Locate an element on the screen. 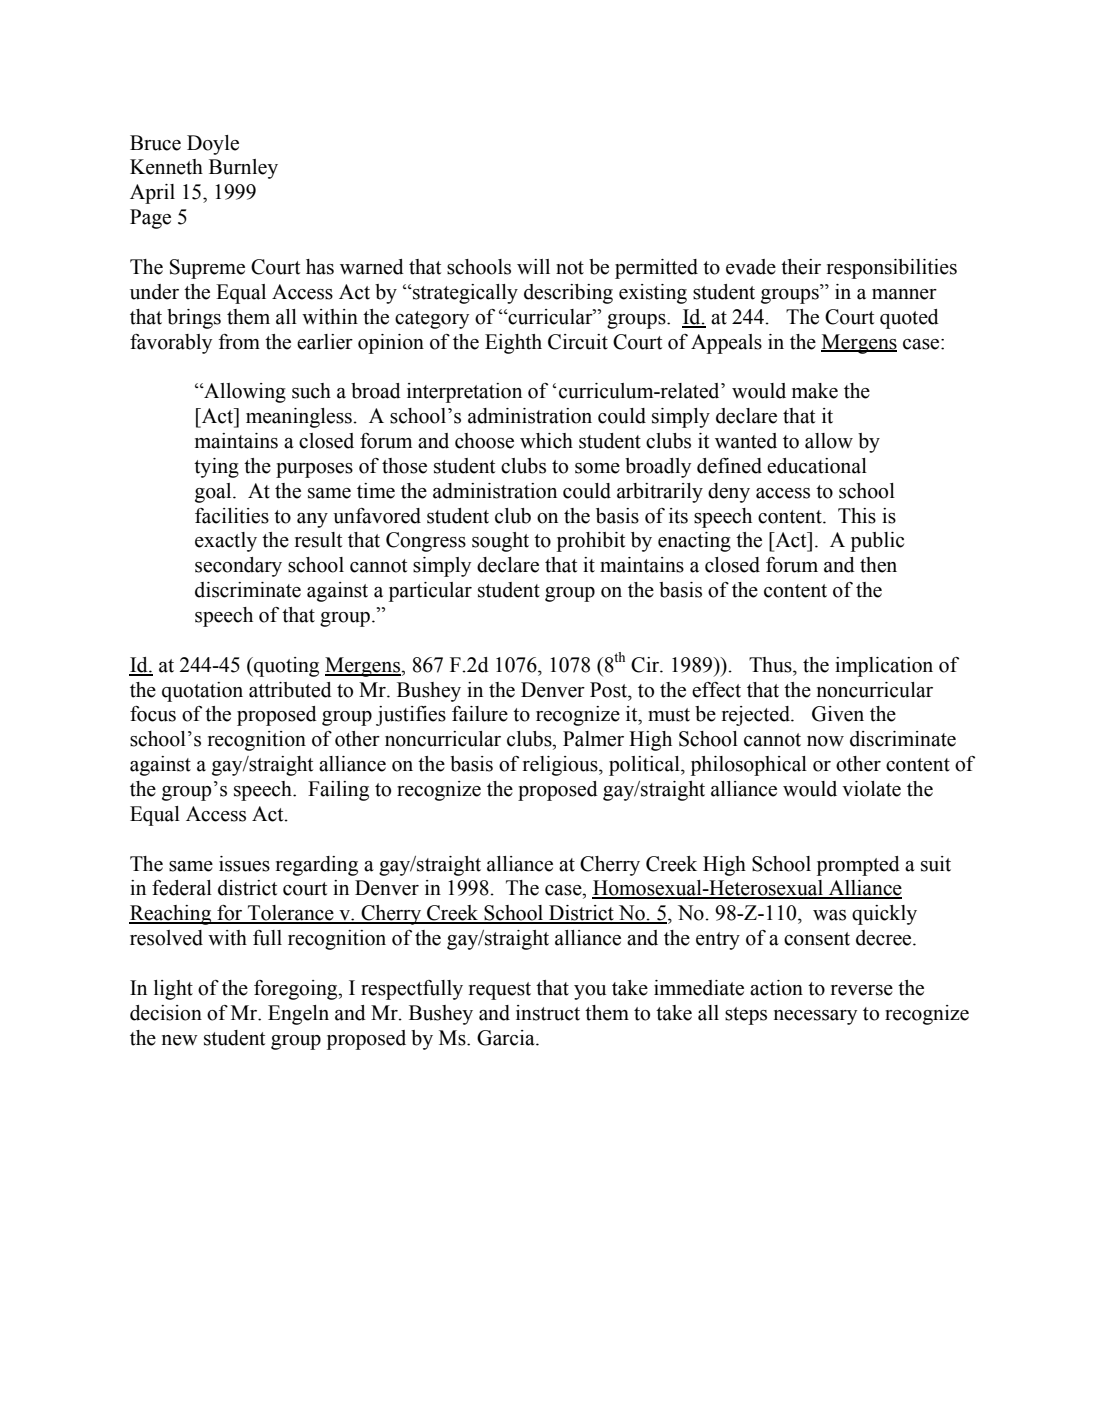 This screenshot has width=1103, height=1427. educational is located at coordinates (817, 466).
